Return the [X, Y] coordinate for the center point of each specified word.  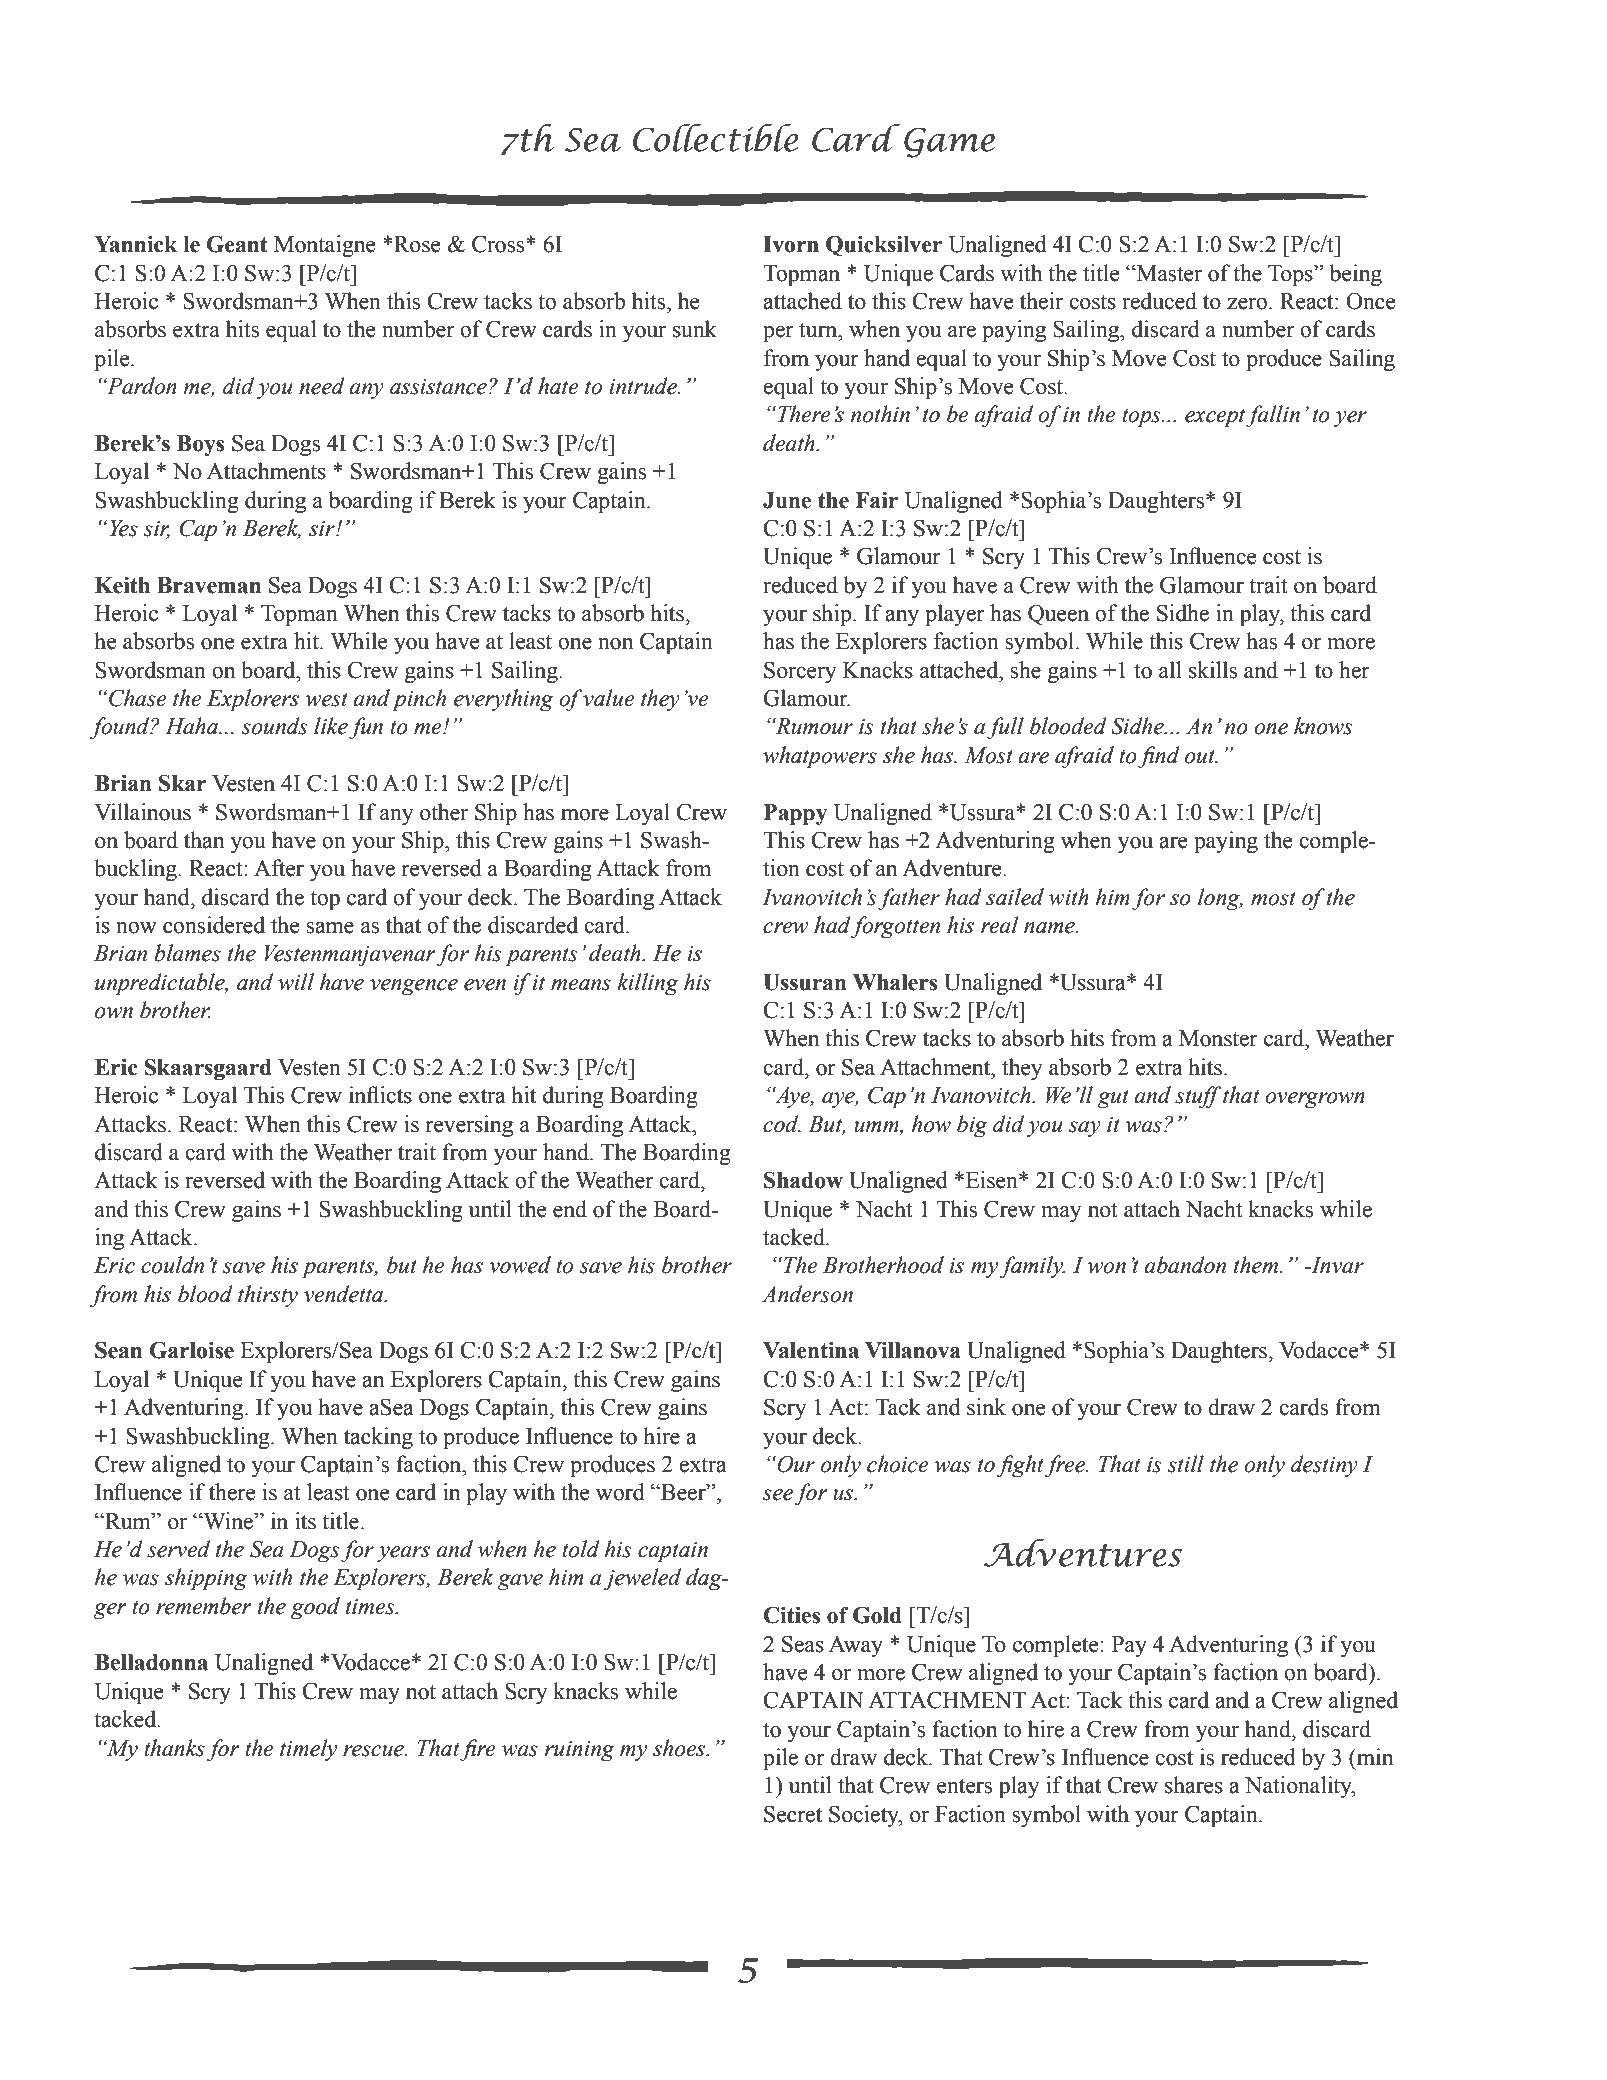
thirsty [268, 1296]
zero [1248, 304]
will [296, 982]
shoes [680, 1748]
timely [308, 1750]
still [1186, 1464]
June [787, 500]
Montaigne [325, 246]
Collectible [715, 138]
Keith [122, 585]
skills [1213, 670]
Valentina [811, 1350]
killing [648, 984]
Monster [1218, 1038]
